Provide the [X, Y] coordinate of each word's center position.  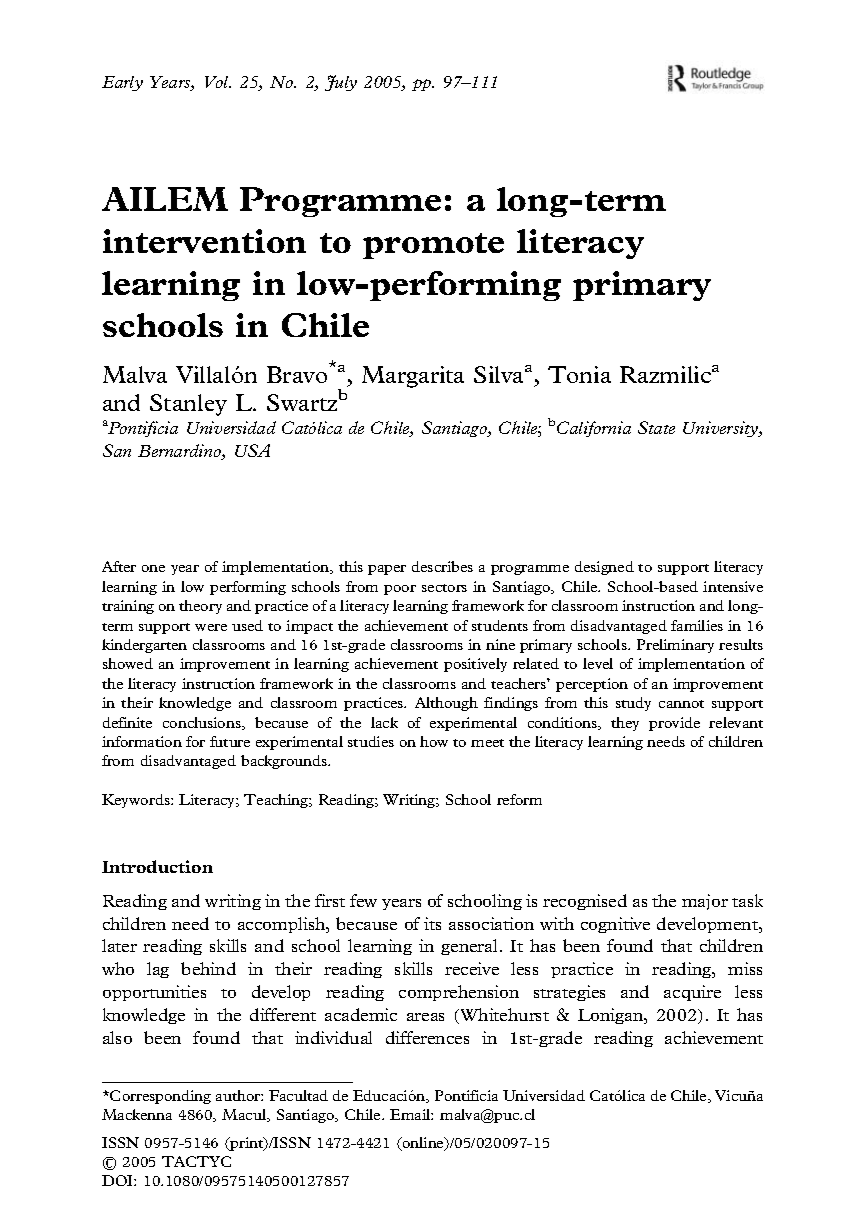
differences [427, 1037]
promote [433, 246]
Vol [218, 82]
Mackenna [137, 1114]
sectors [444, 588]
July [341, 83]
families [697, 625]
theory [200, 607]
